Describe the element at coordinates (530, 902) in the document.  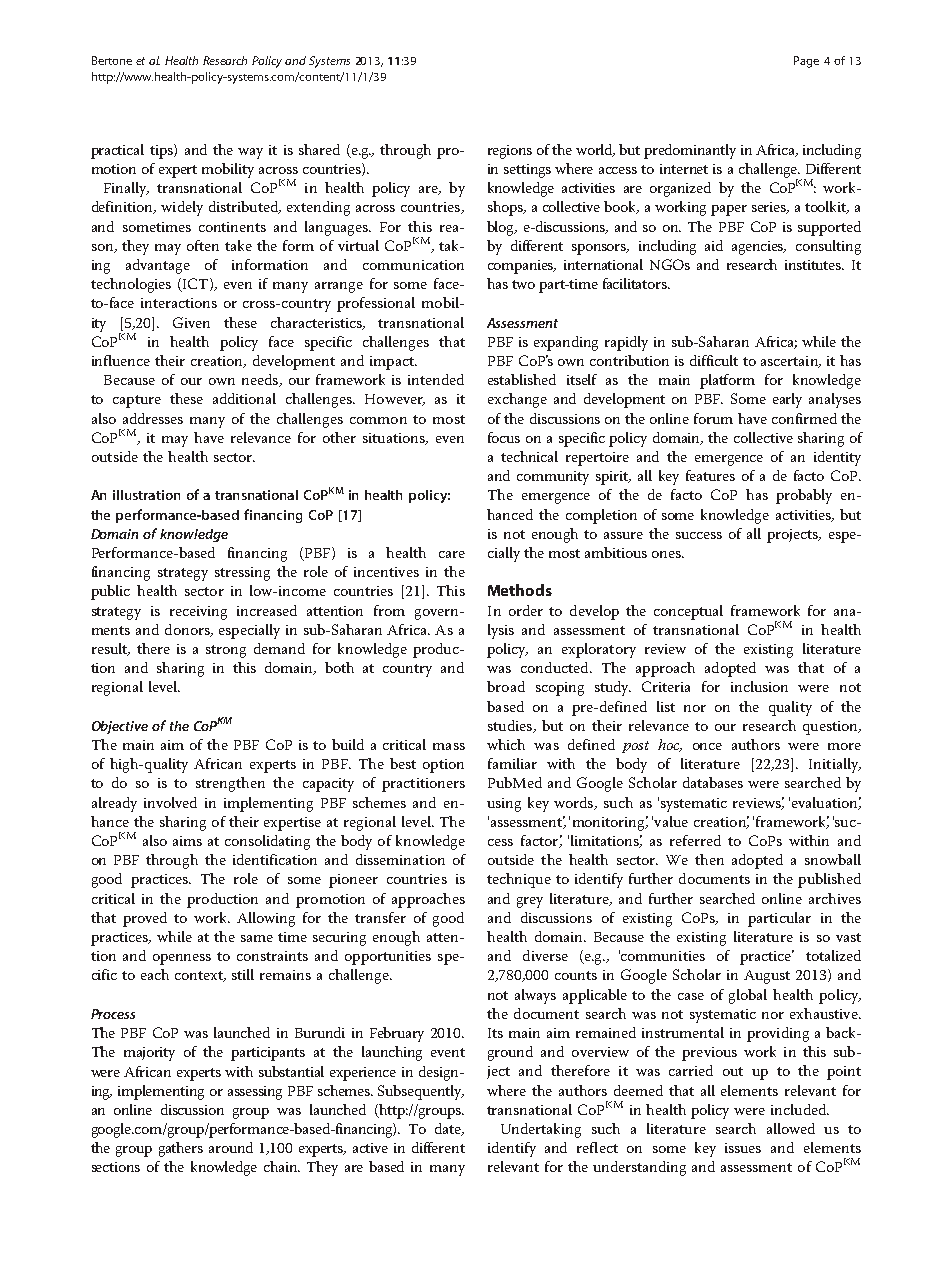
I see `grey` at that location.
